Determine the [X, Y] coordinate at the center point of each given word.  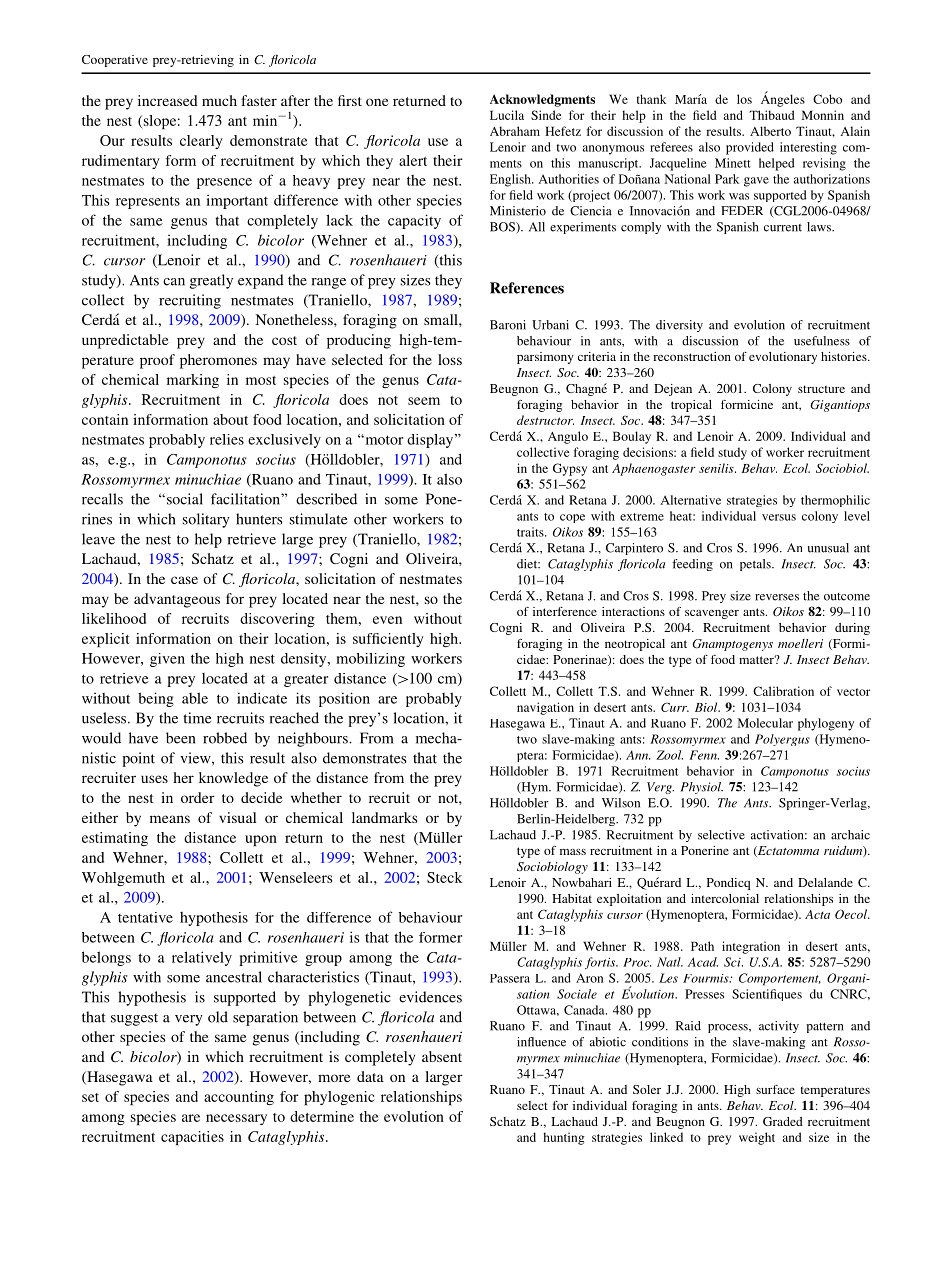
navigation [545, 708]
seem [424, 401]
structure [821, 389]
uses [154, 779]
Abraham [515, 131]
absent [442, 1056]
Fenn [704, 755]
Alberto [770, 131]
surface [775, 1089]
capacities [192, 1138]
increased [168, 100]
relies [227, 439]
